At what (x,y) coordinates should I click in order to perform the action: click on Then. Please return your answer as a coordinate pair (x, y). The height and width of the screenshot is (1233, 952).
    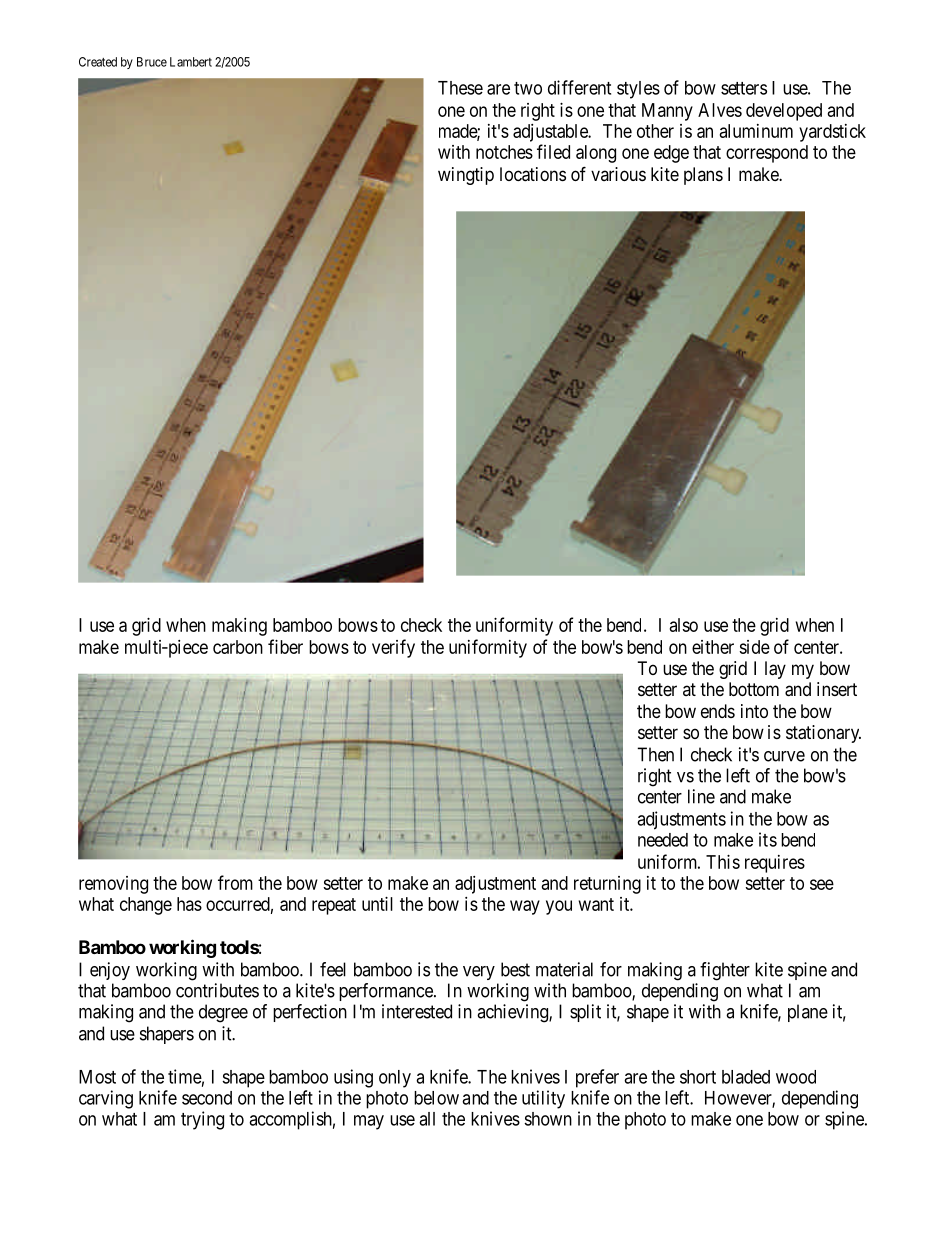
    Looking at the image, I should click on (655, 754).
